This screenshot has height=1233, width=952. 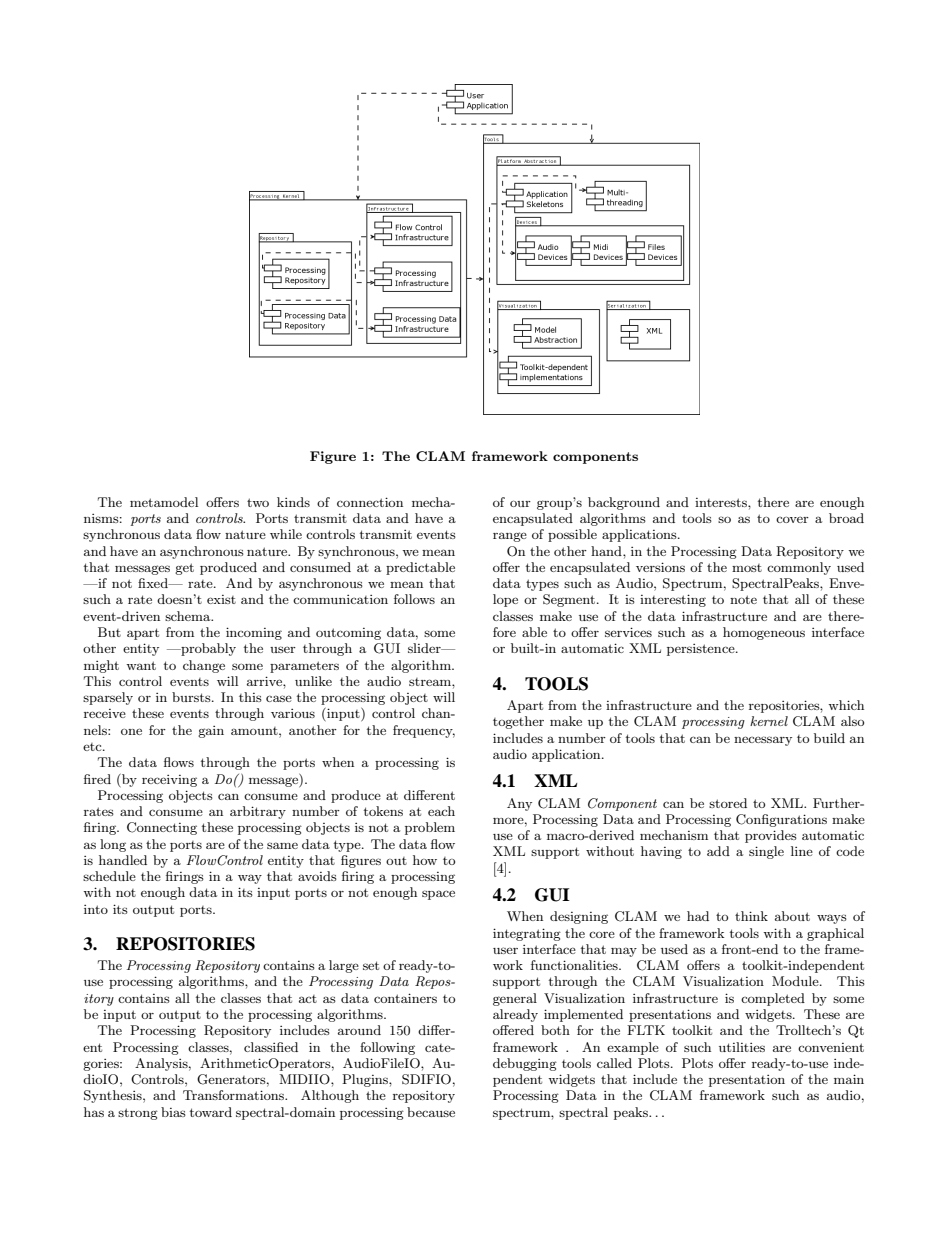 What do you see at coordinates (792, 519) in the screenshot?
I see `cover` at bounding box center [792, 519].
